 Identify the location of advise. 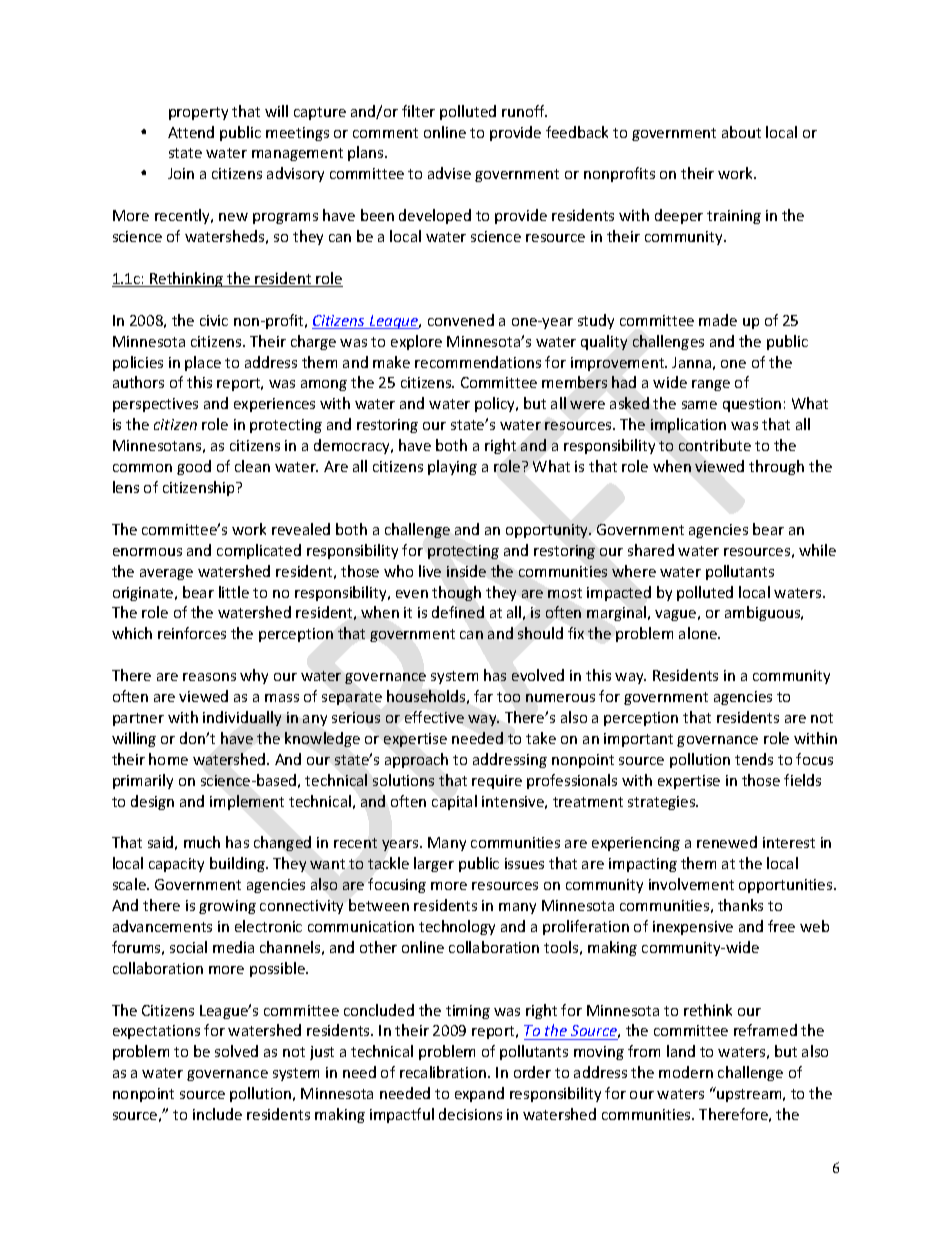
(449, 173).
